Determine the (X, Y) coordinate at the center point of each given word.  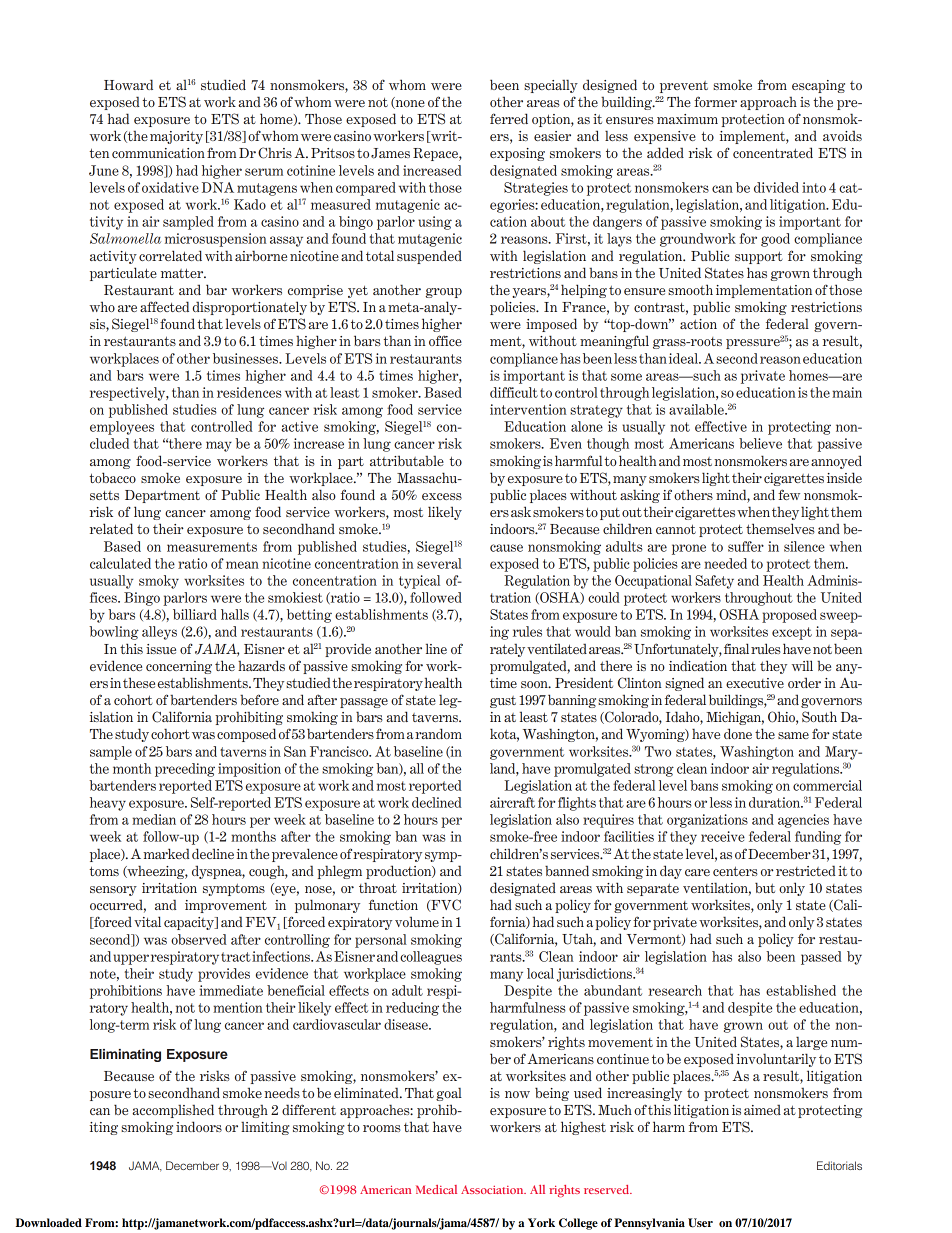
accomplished (173, 1111)
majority (176, 137)
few (789, 494)
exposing (517, 154)
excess (442, 496)
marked (166, 853)
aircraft (512, 802)
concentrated (773, 152)
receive (723, 836)
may (219, 446)
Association (493, 1189)
